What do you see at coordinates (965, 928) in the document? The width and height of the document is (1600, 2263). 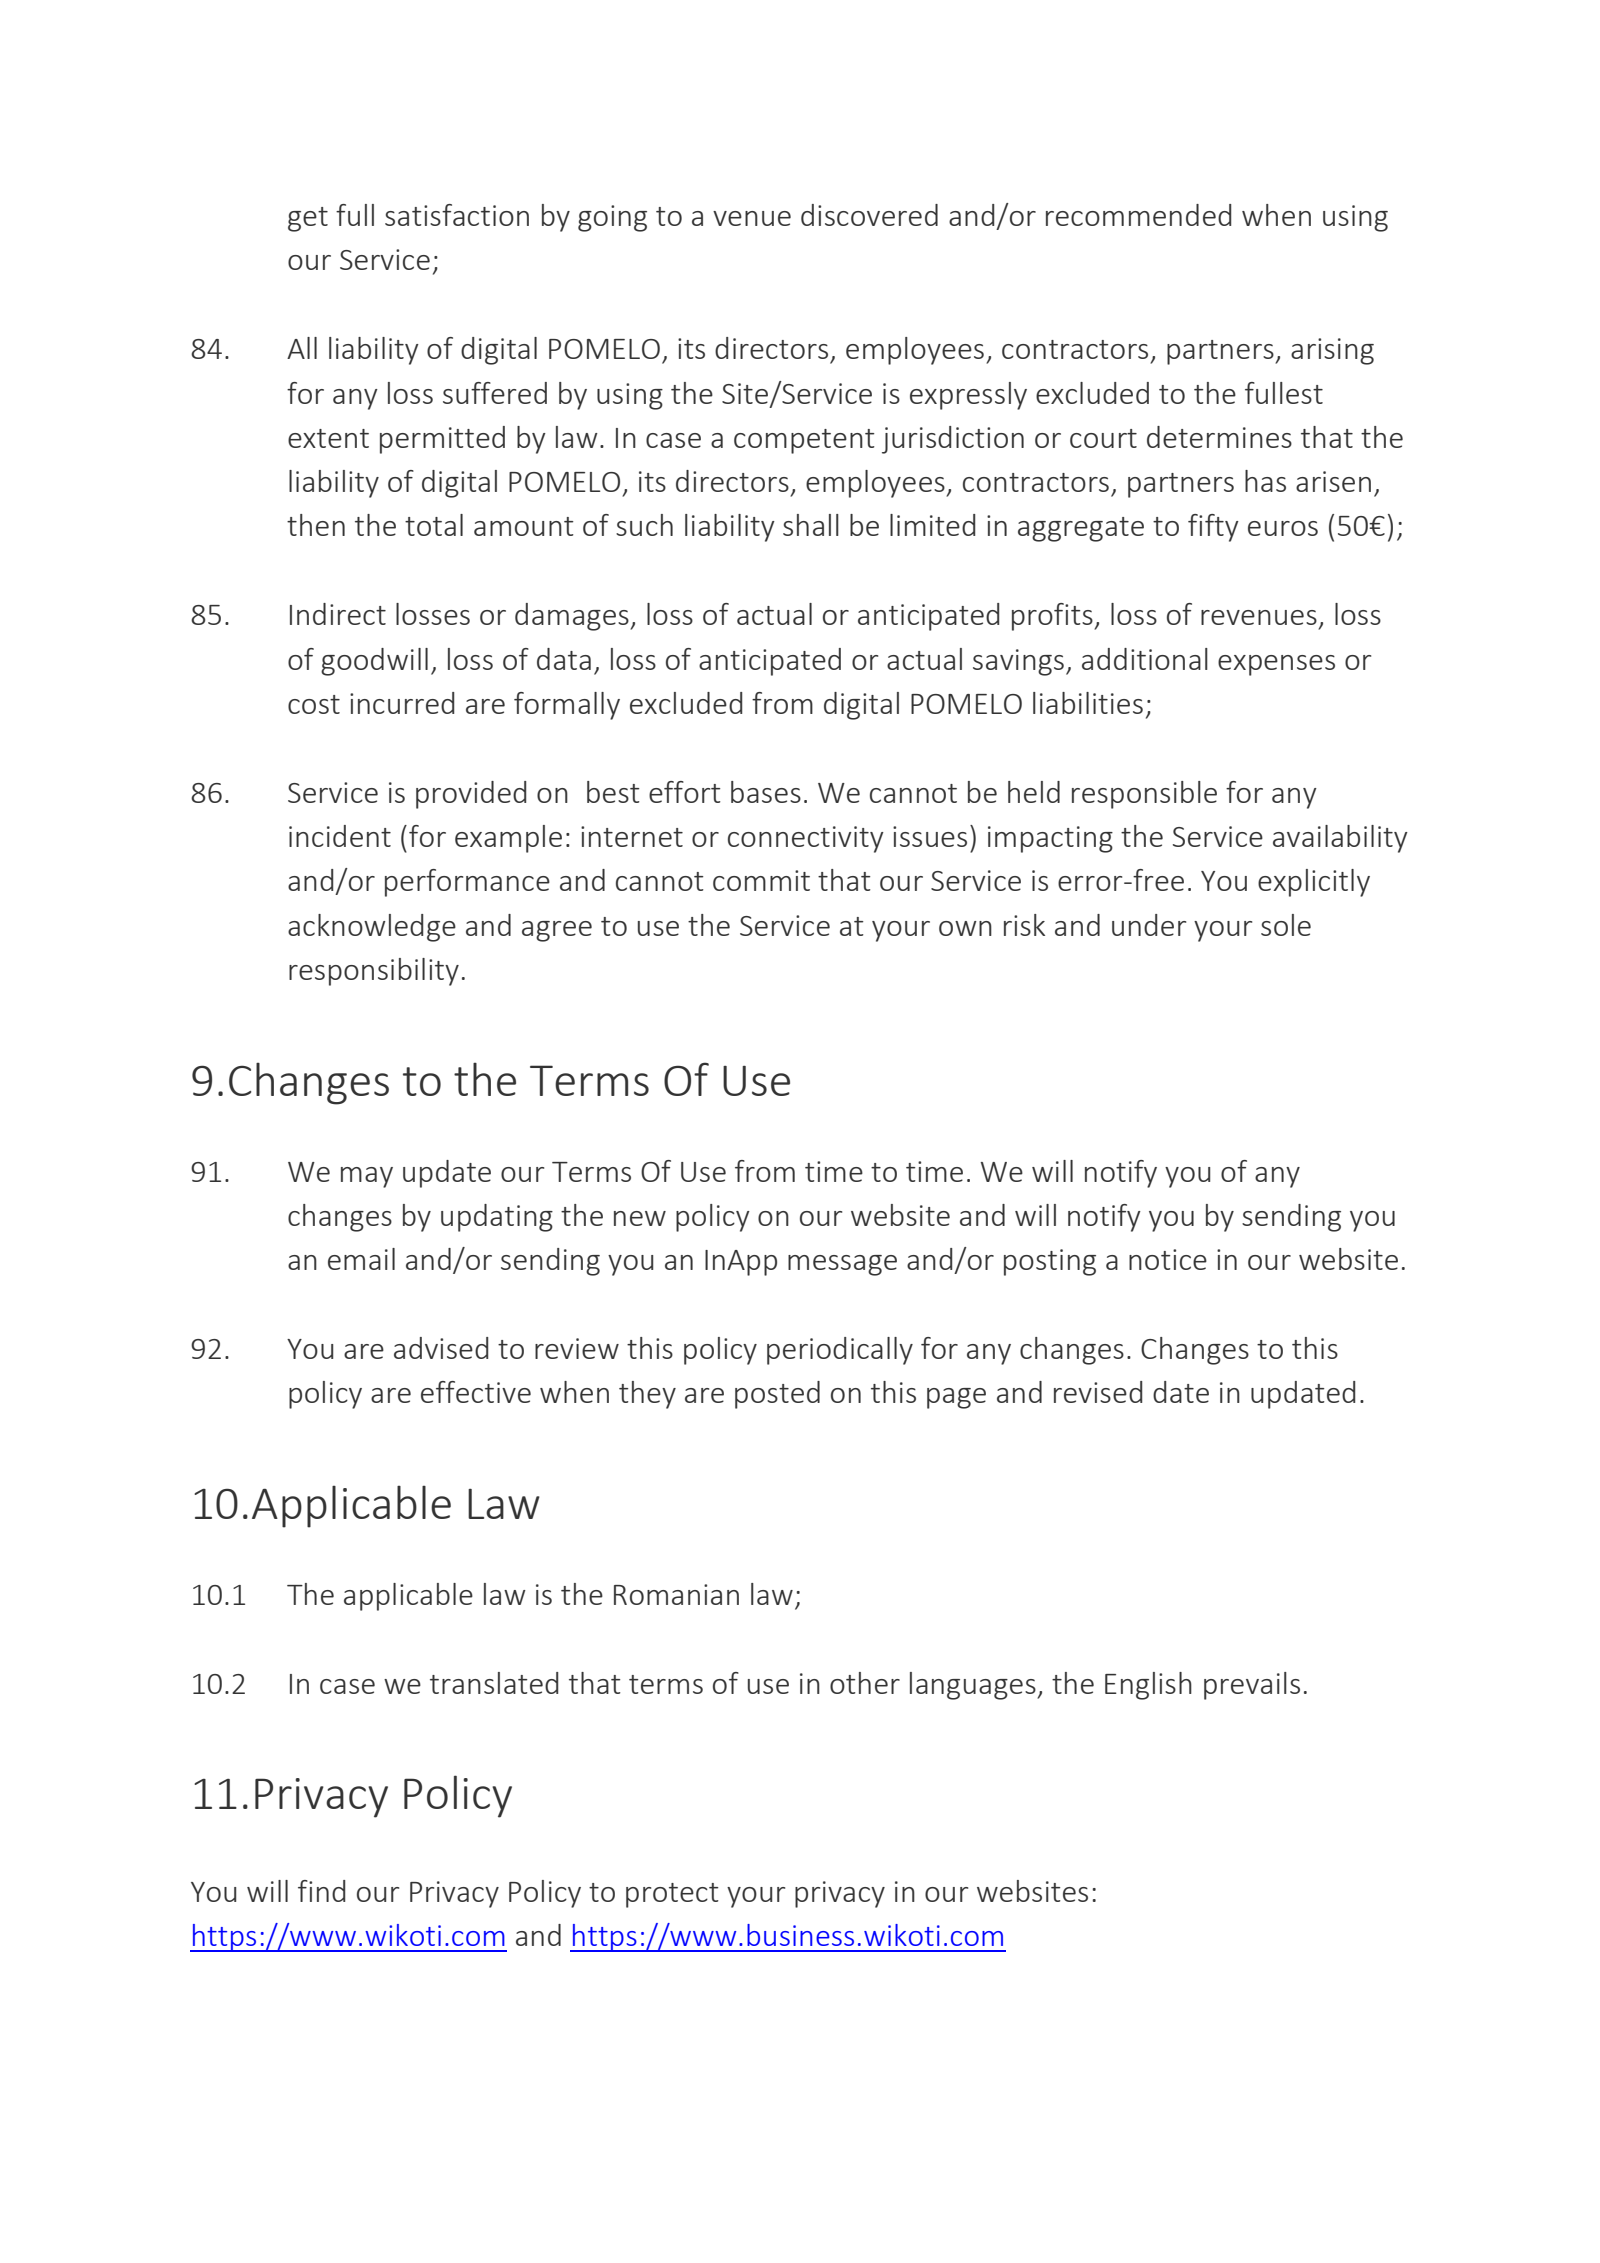 I see `own` at bounding box center [965, 928].
